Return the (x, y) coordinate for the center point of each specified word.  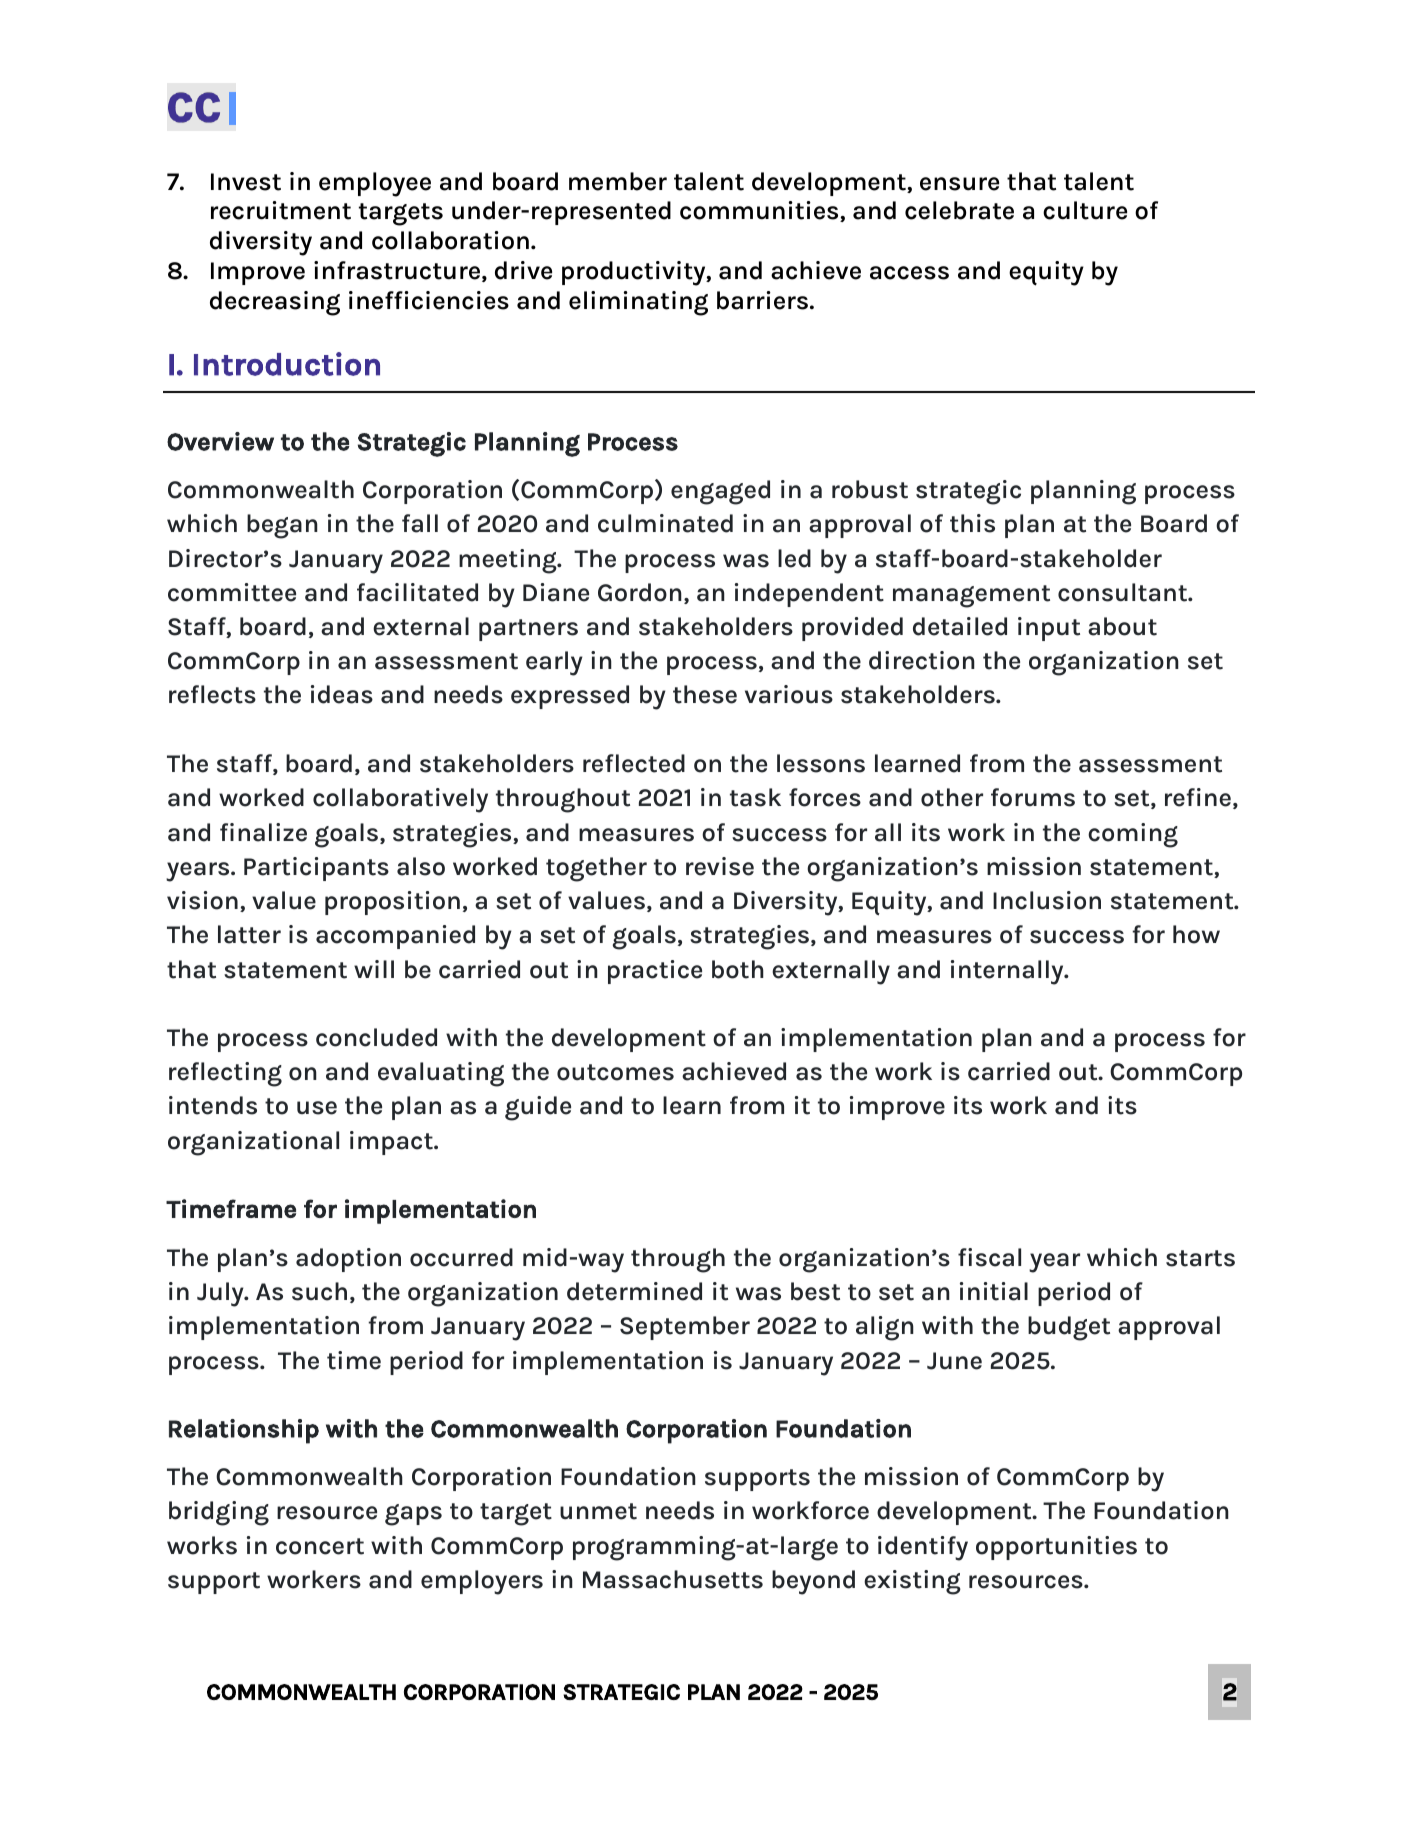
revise (720, 866)
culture (1085, 210)
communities (760, 211)
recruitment (281, 210)
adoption (348, 1260)
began (282, 526)
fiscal (989, 1257)
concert (320, 1546)
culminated (665, 523)
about (1122, 626)
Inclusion (1047, 900)
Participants (316, 869)
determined (634, 1291)
